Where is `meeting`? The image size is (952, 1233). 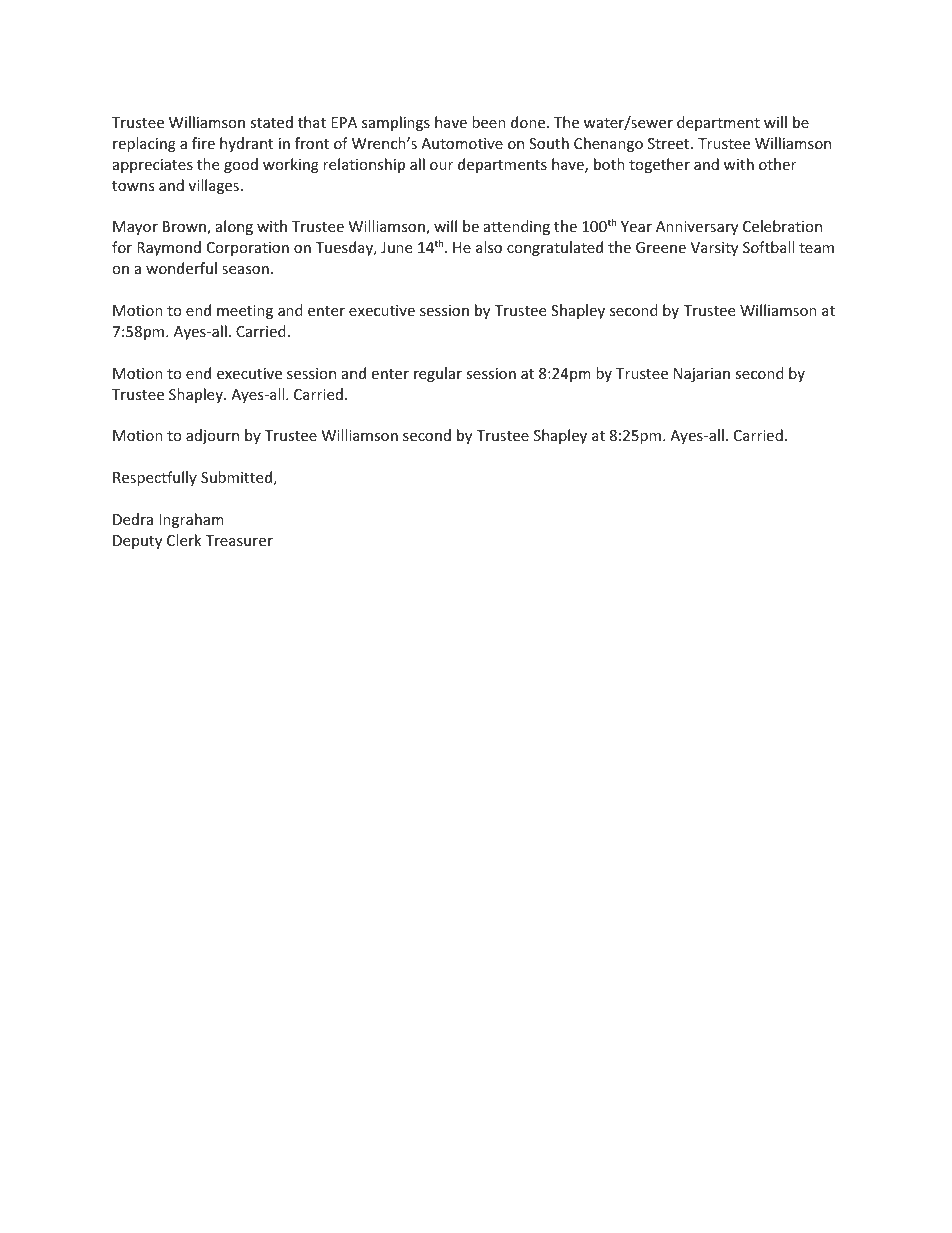
meeting is located at coordinates (245, 312).
